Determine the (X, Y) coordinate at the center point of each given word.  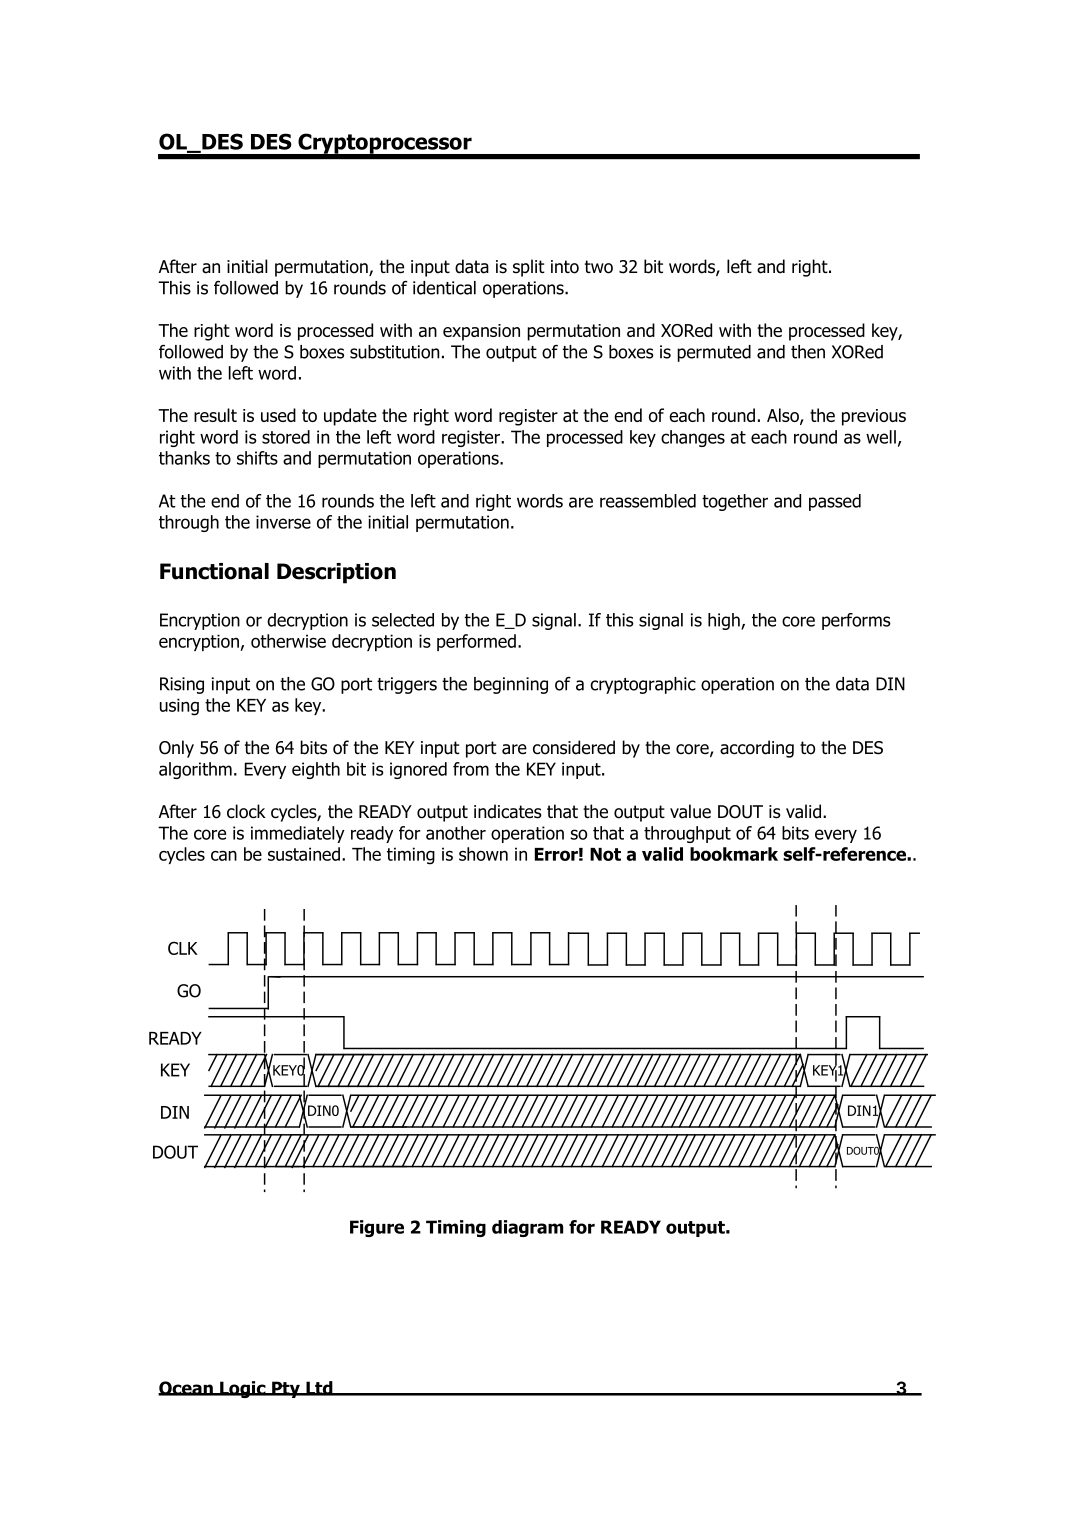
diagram (527, 1228)
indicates (508, 811)
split (529, 268)
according (757, 749)
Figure (377, 1228)
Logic (243, 1389)
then (808, 352)
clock (246, 811)
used (278, 415)
